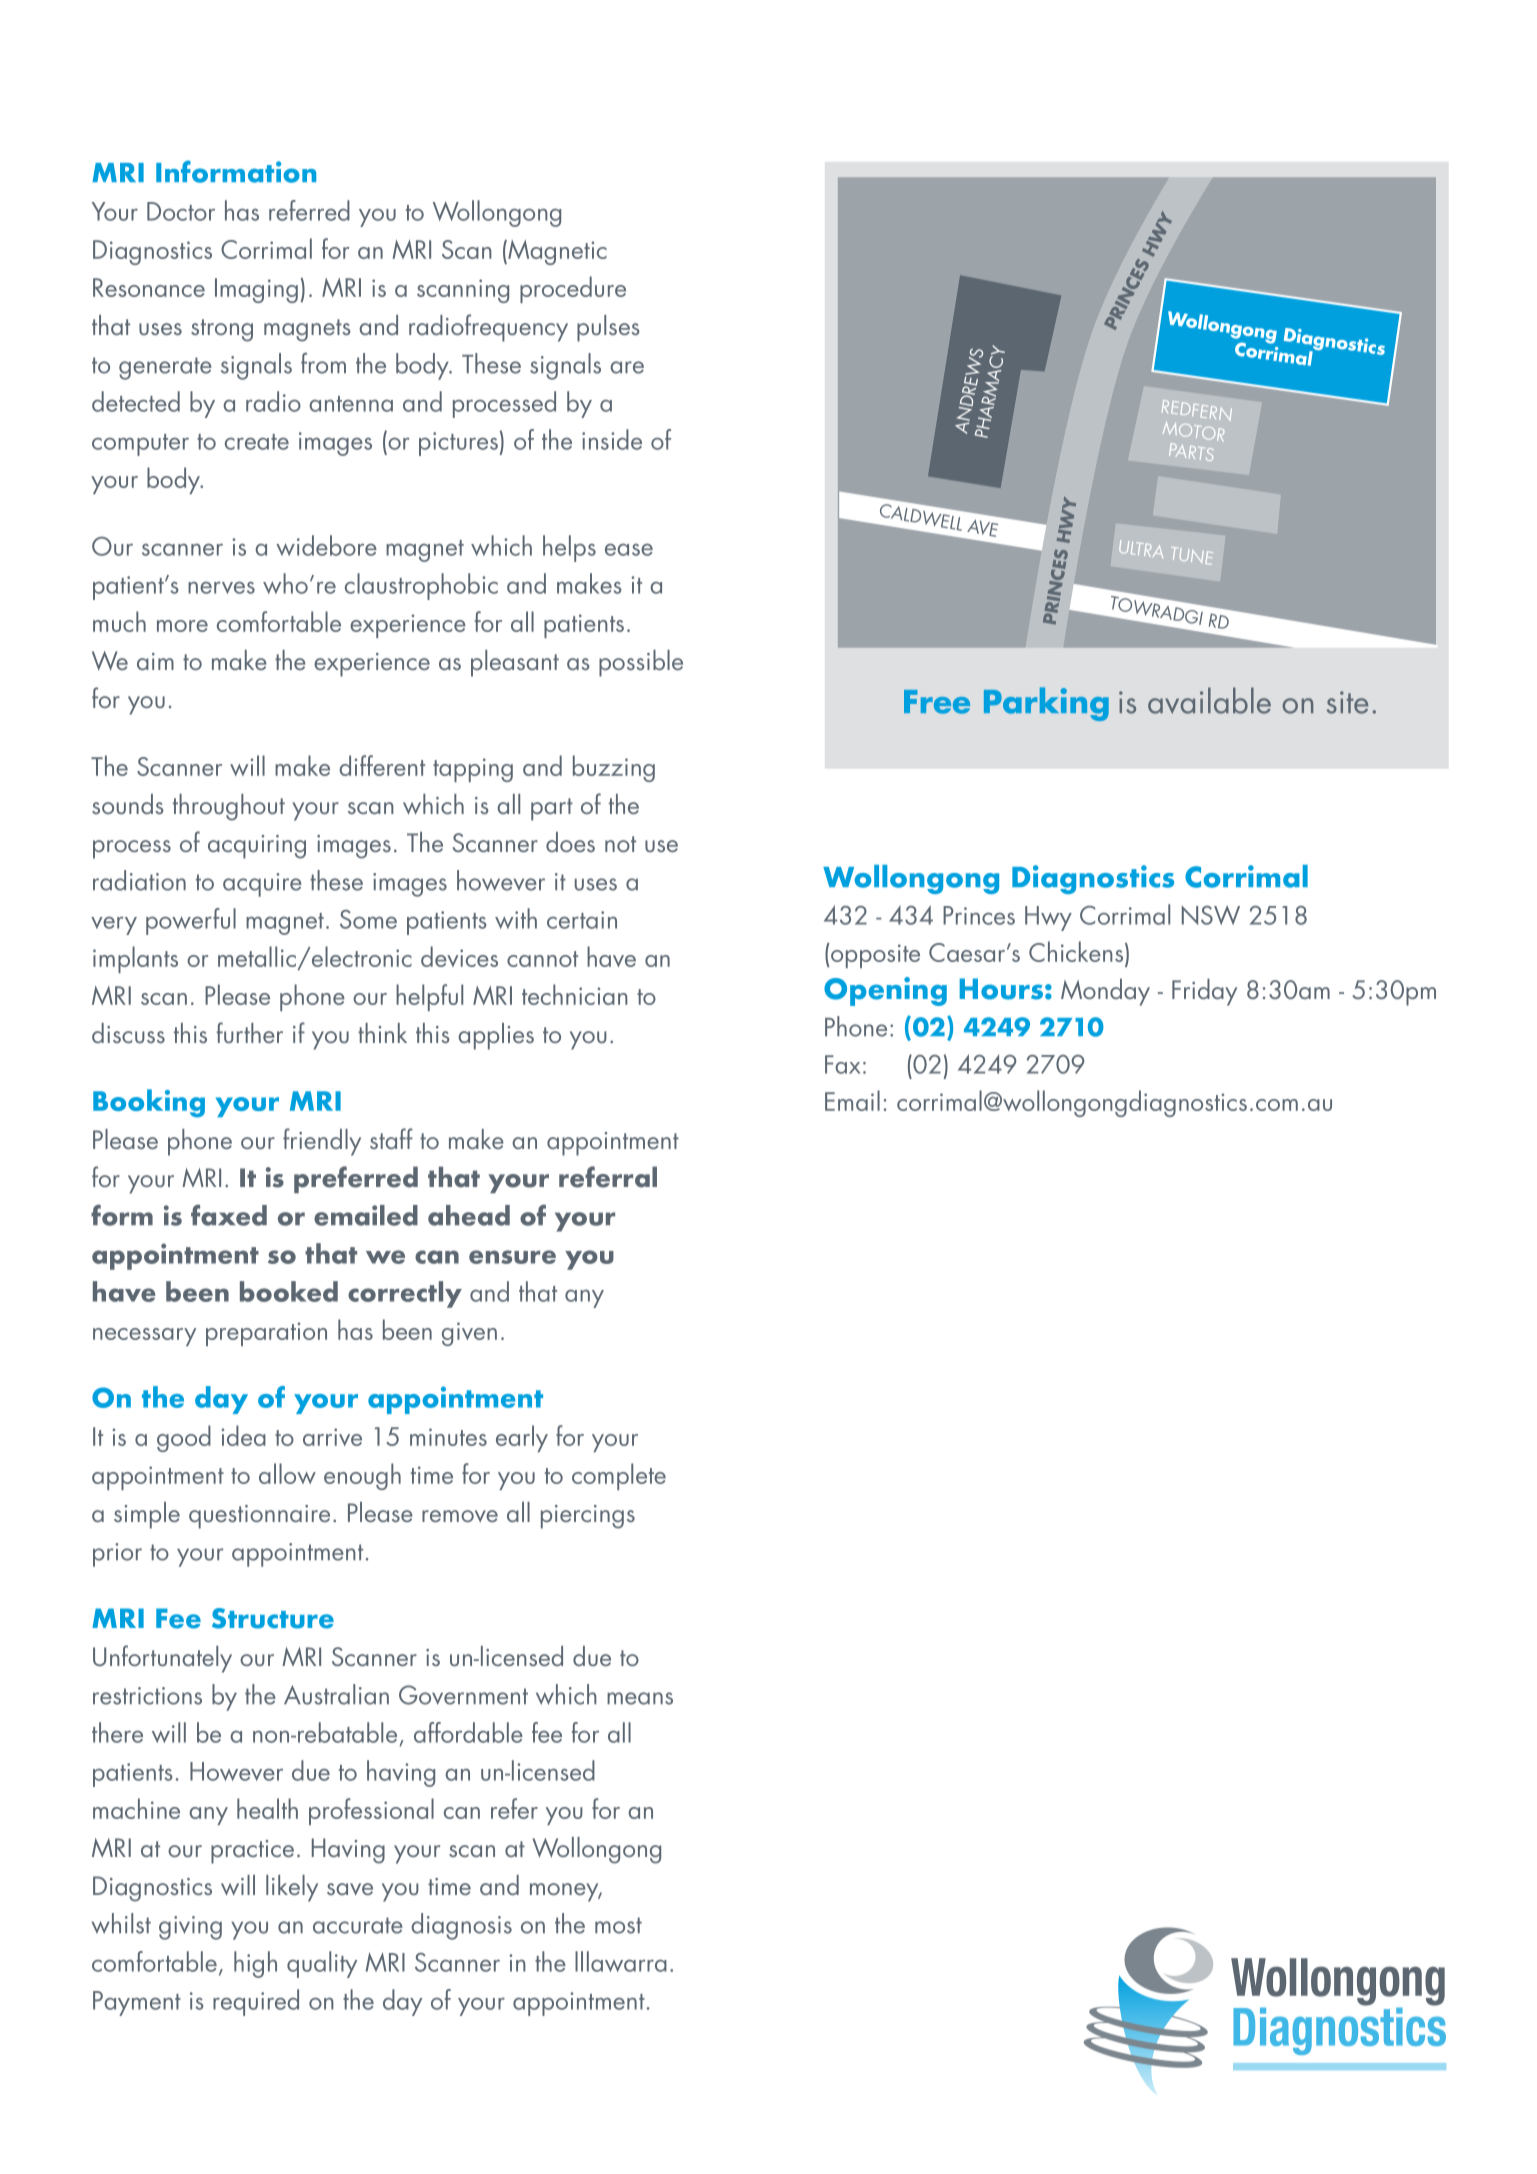 The height and width of the screenshot is (2174, 1537). I want to click on Monday, so click(1105, 992).
